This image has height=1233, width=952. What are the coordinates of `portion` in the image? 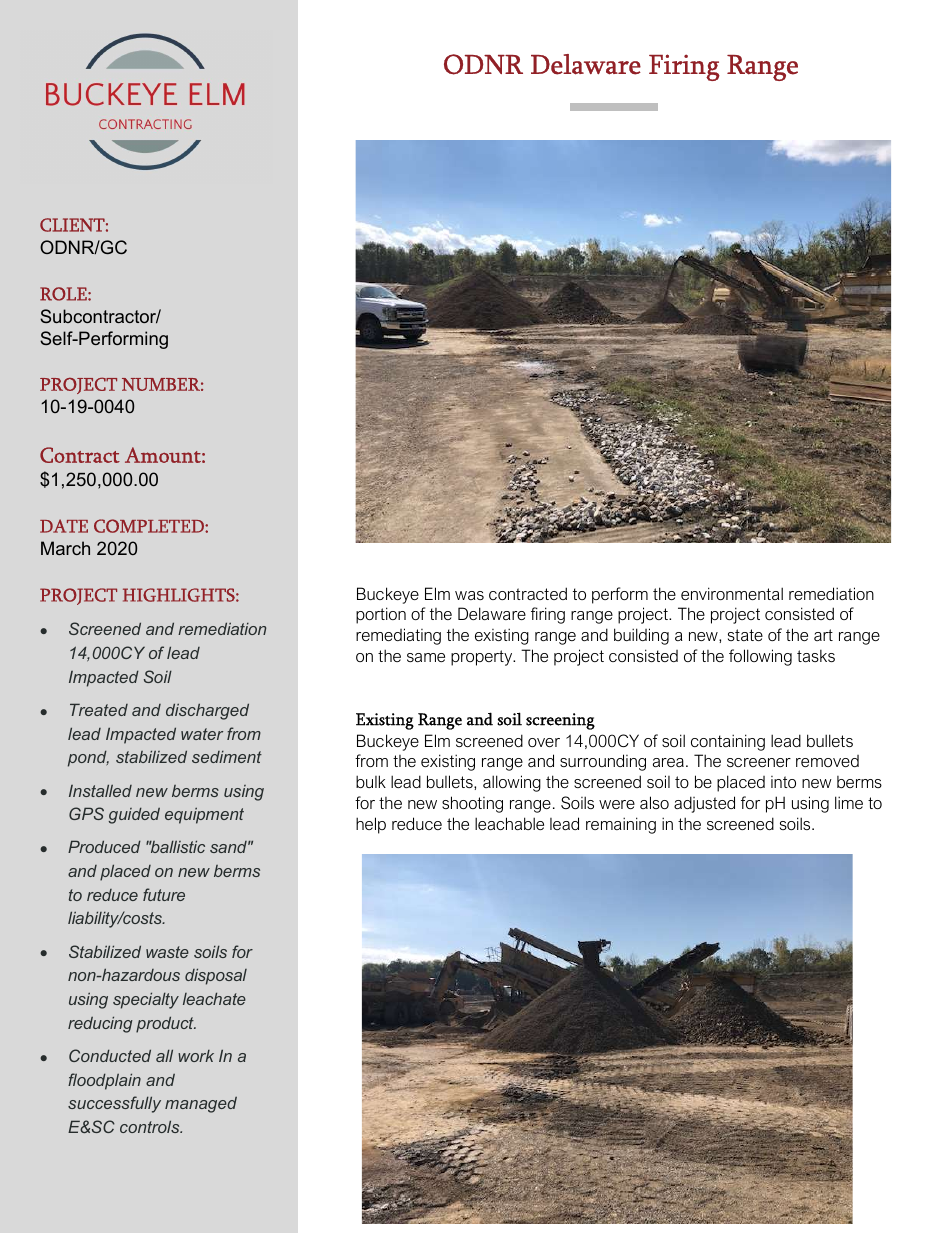 It's located at (381, 615).
